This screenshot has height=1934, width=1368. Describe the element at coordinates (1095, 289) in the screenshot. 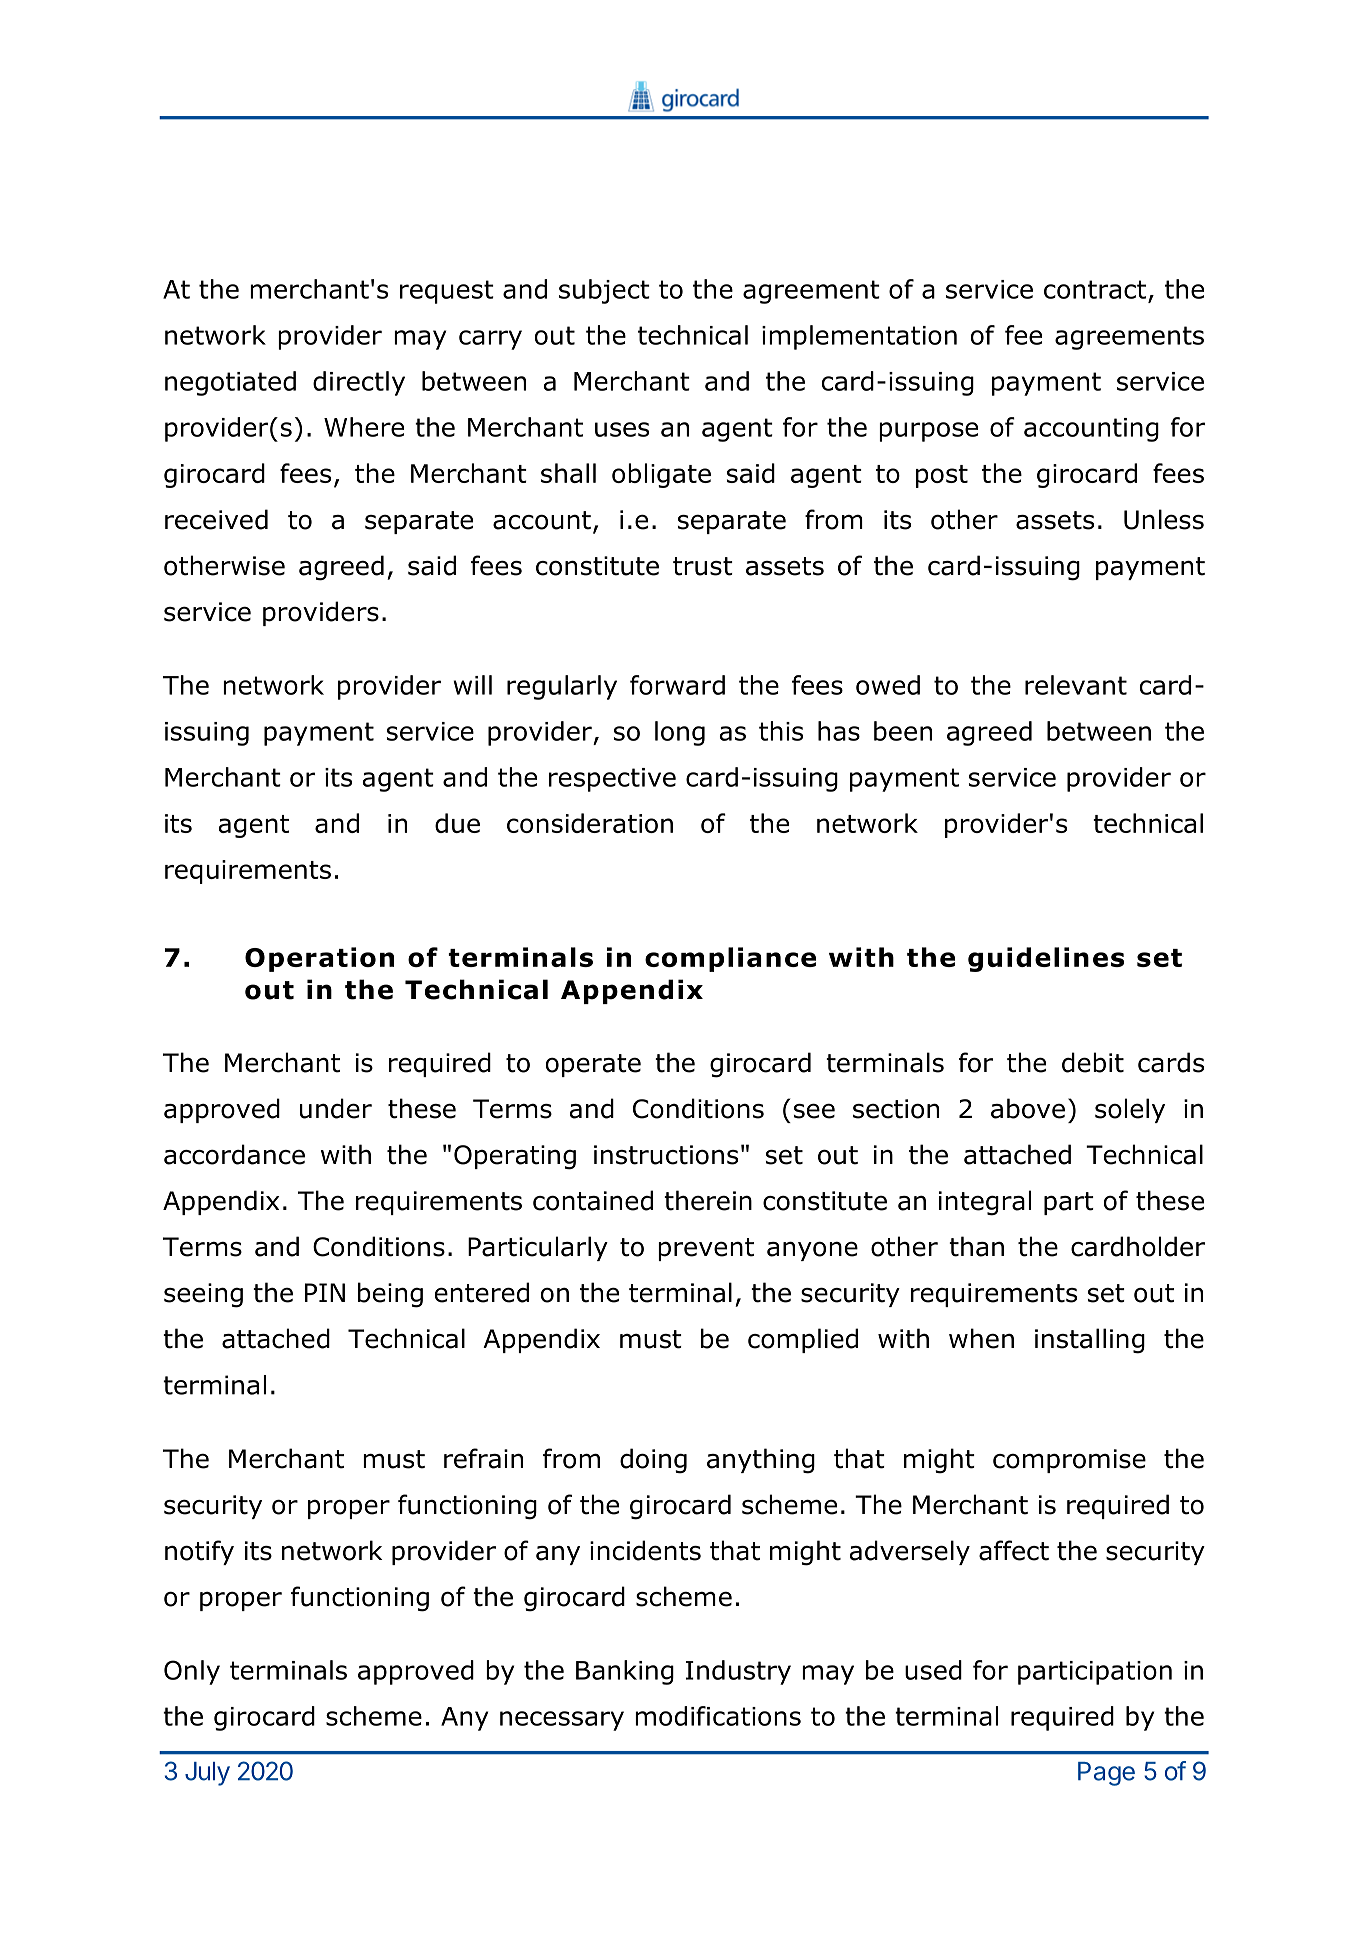

I see `contract` at that location.
